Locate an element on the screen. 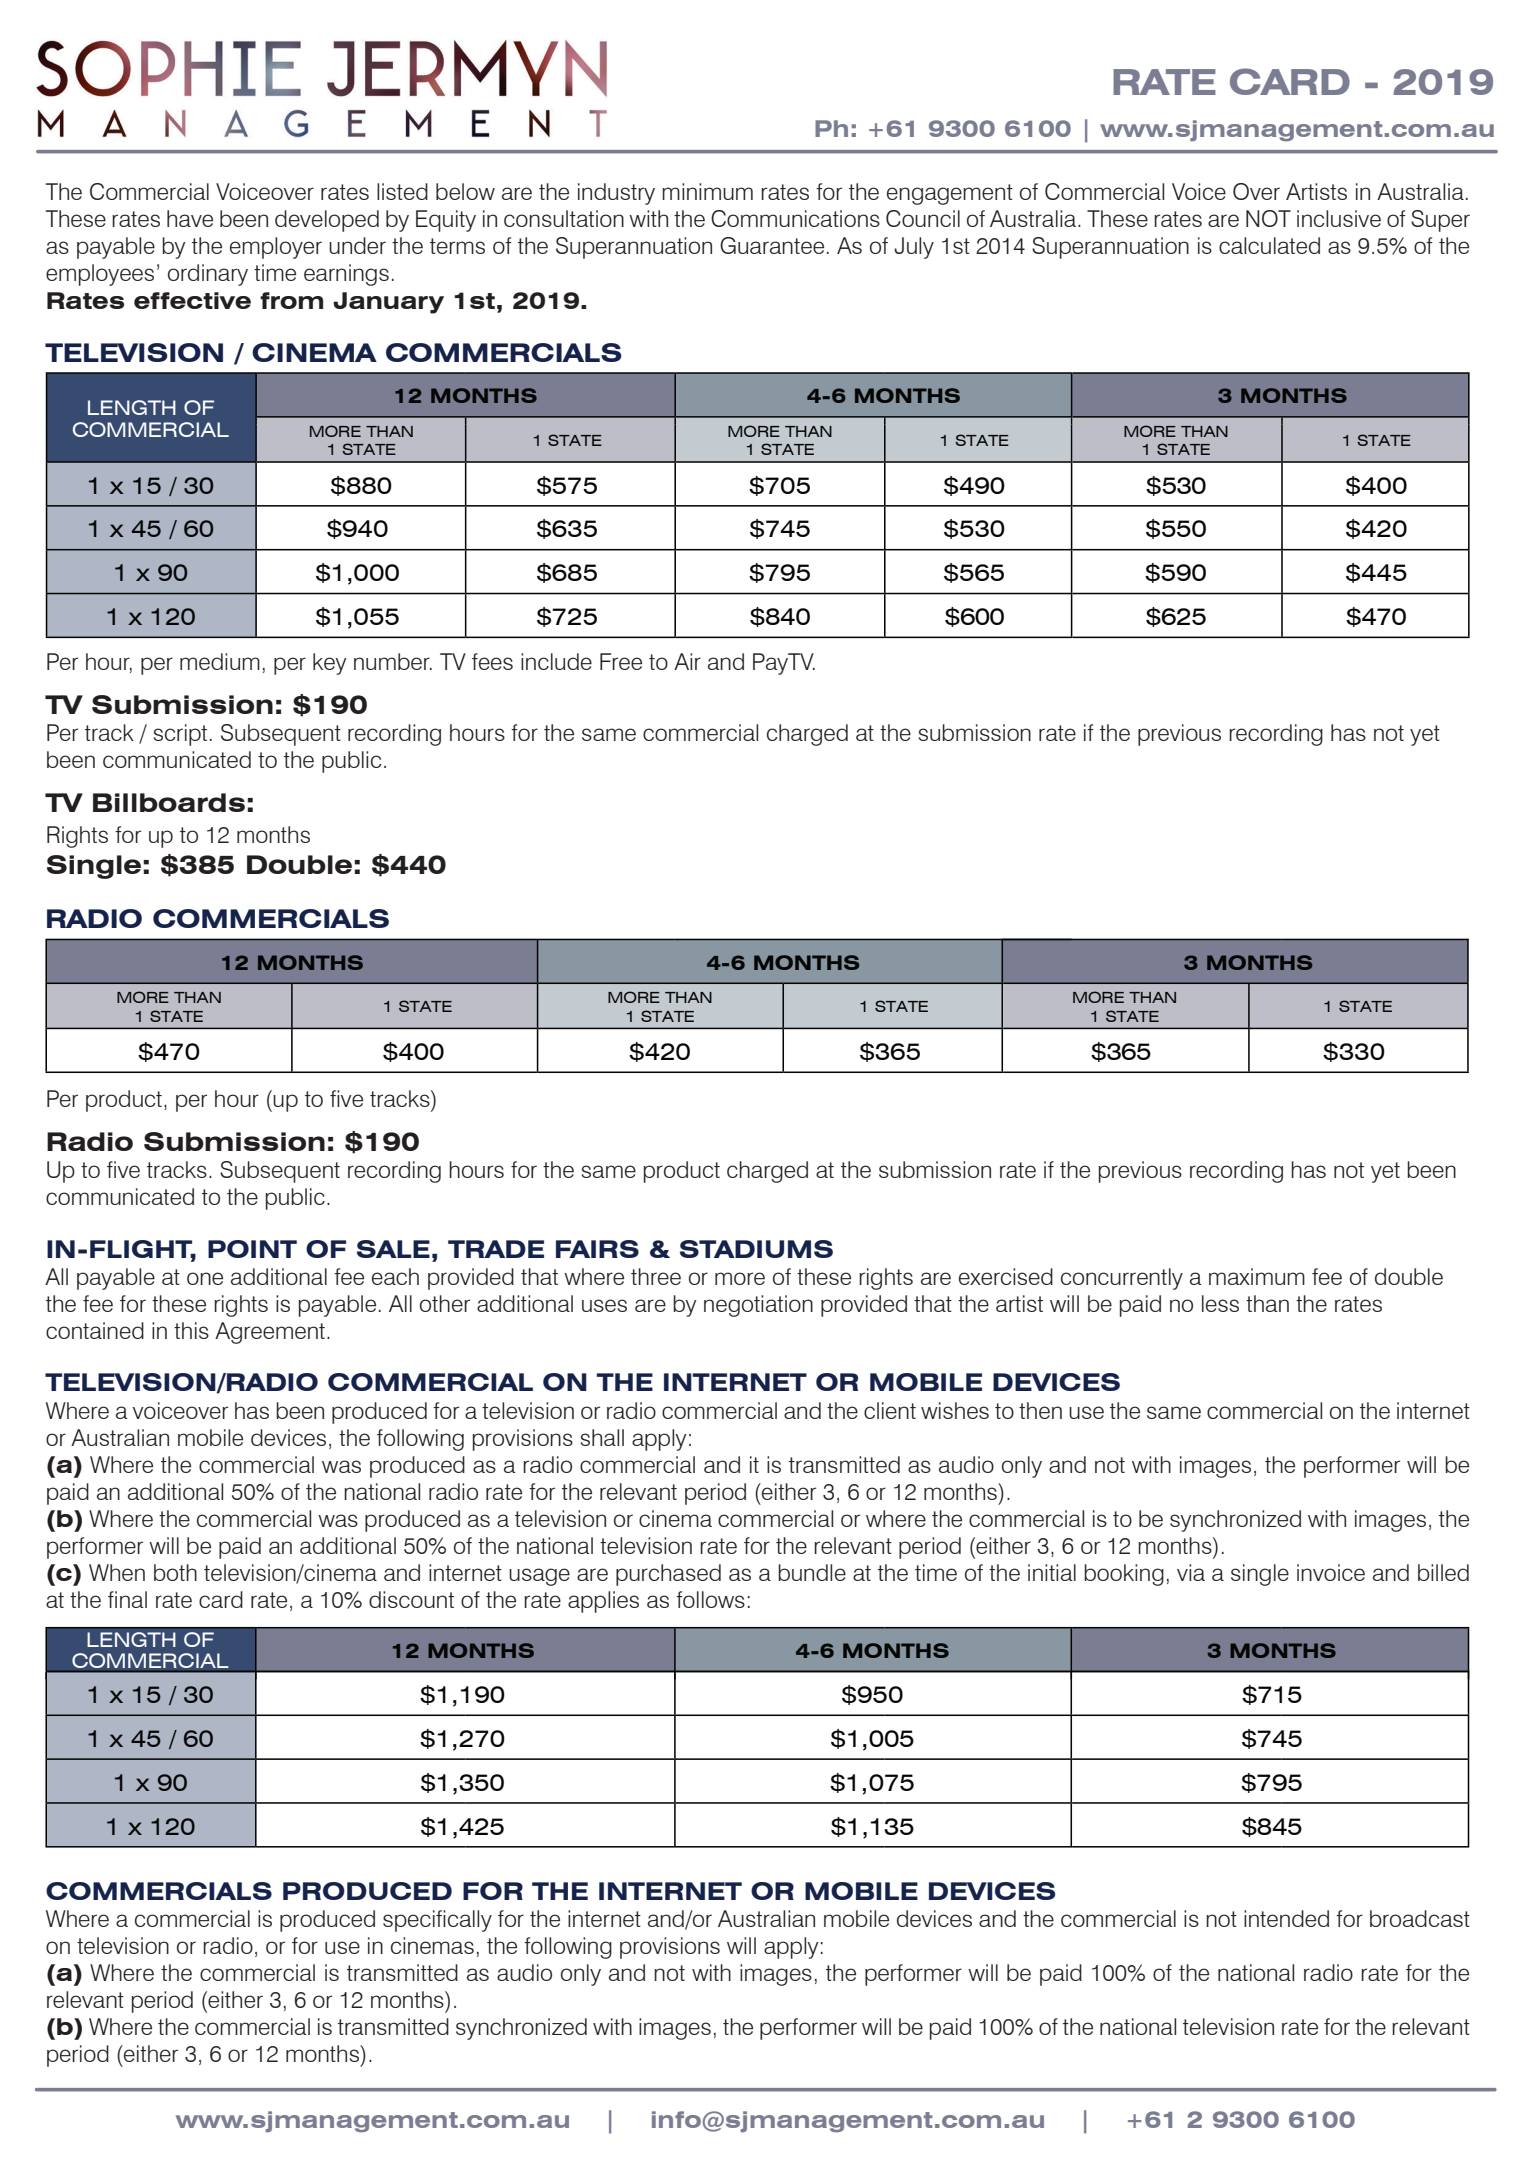  FAIRS is located at coordinates (597, 1249).
